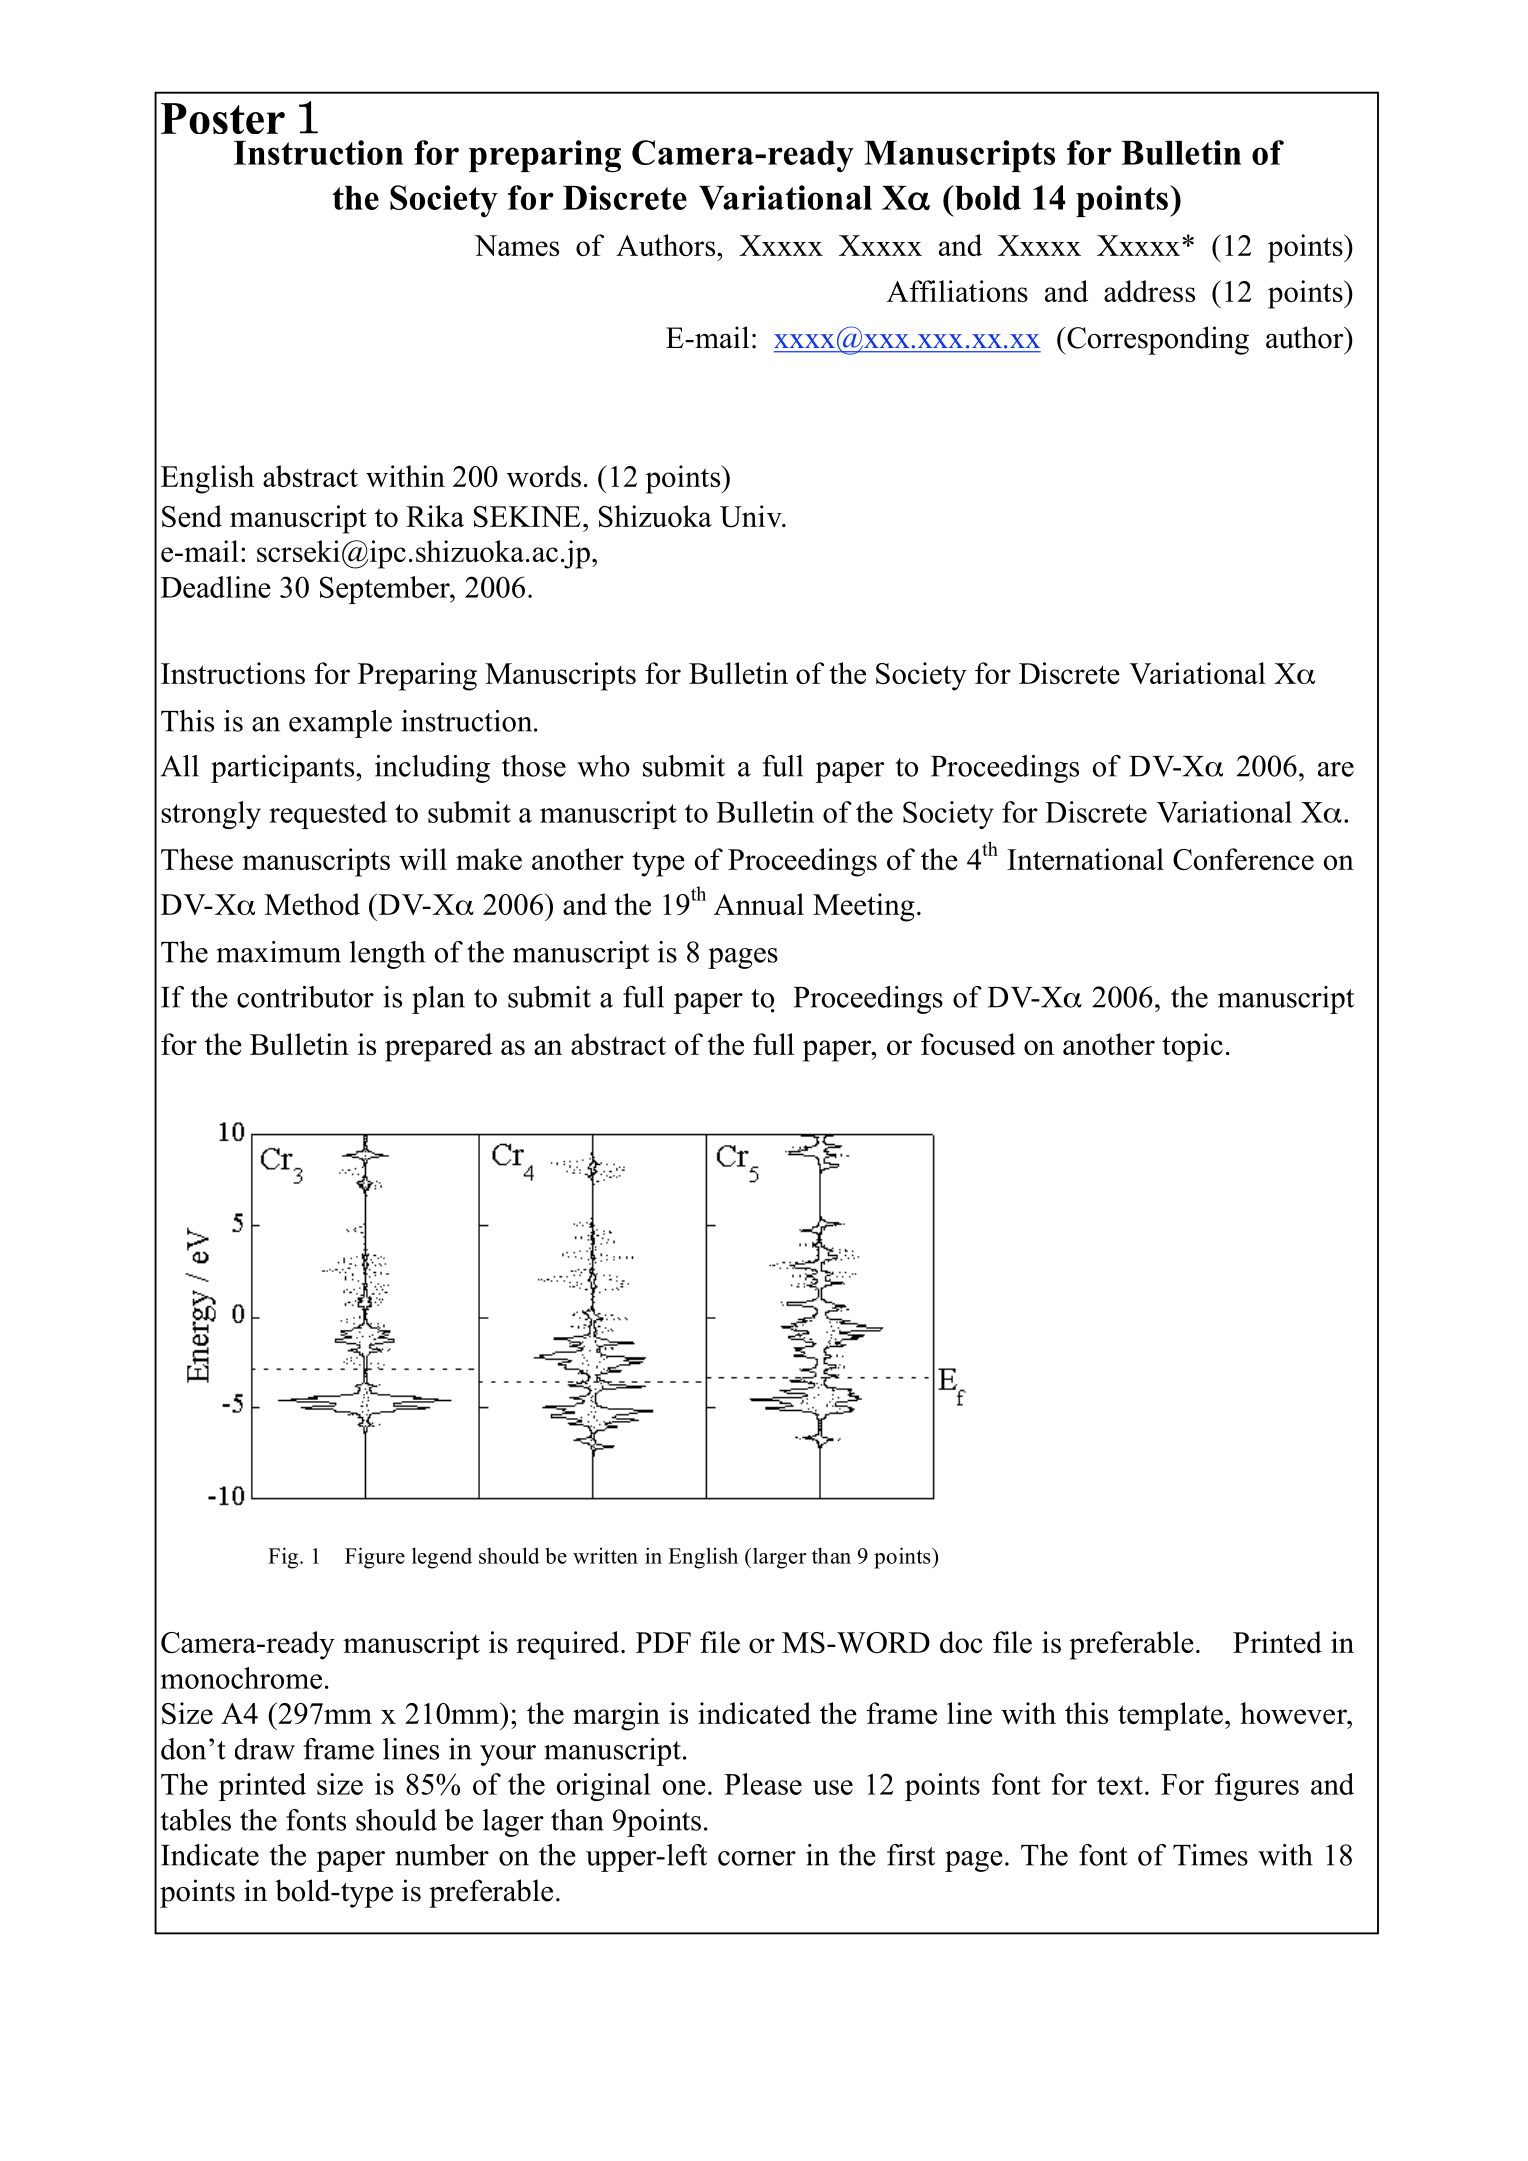  What do you see at coordinates (957, 291) in the page?
I see `Affiliations` at bounding box center [957, 291].
